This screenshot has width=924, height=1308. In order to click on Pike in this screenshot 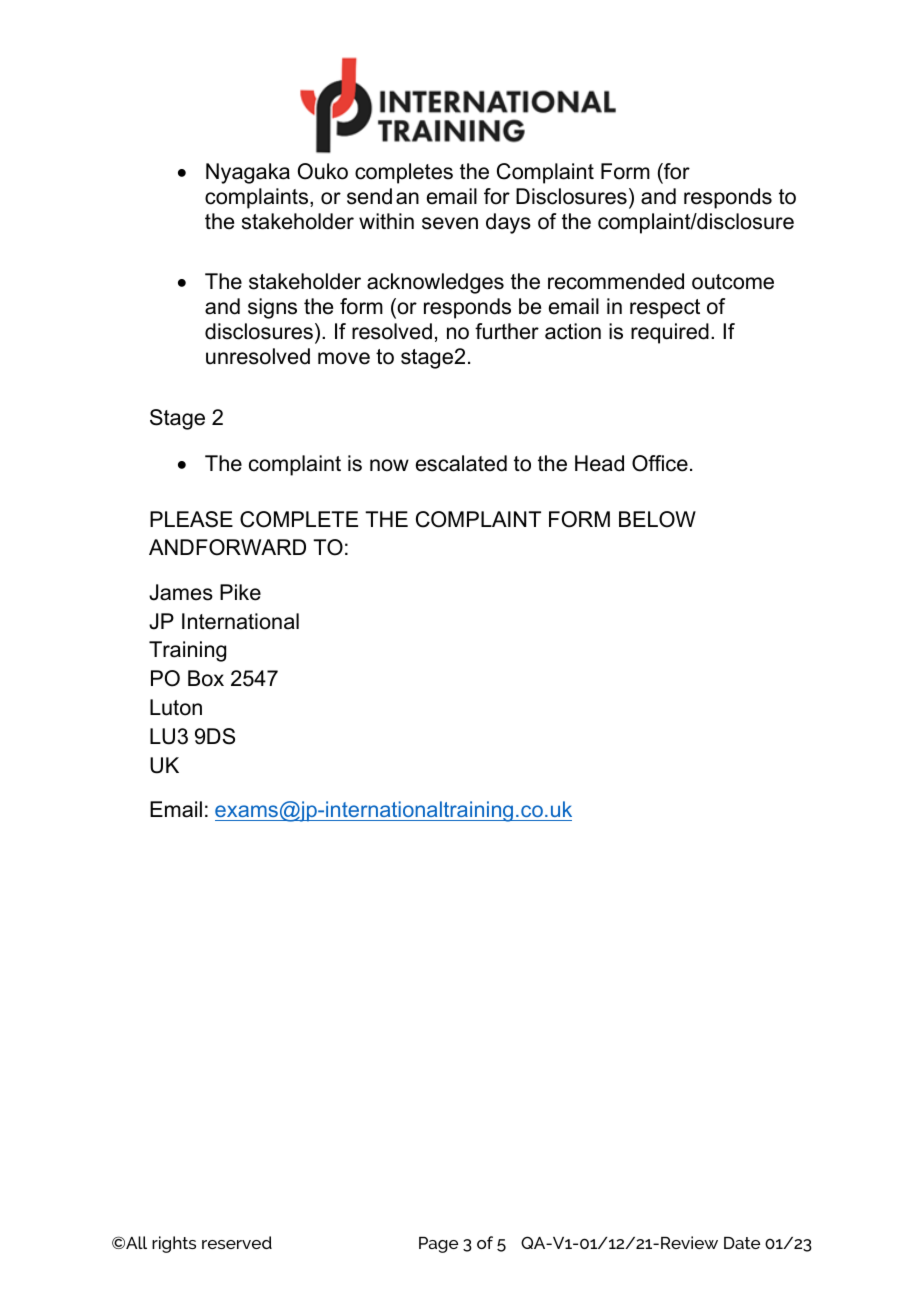, I will do `click(240, 592)`.
